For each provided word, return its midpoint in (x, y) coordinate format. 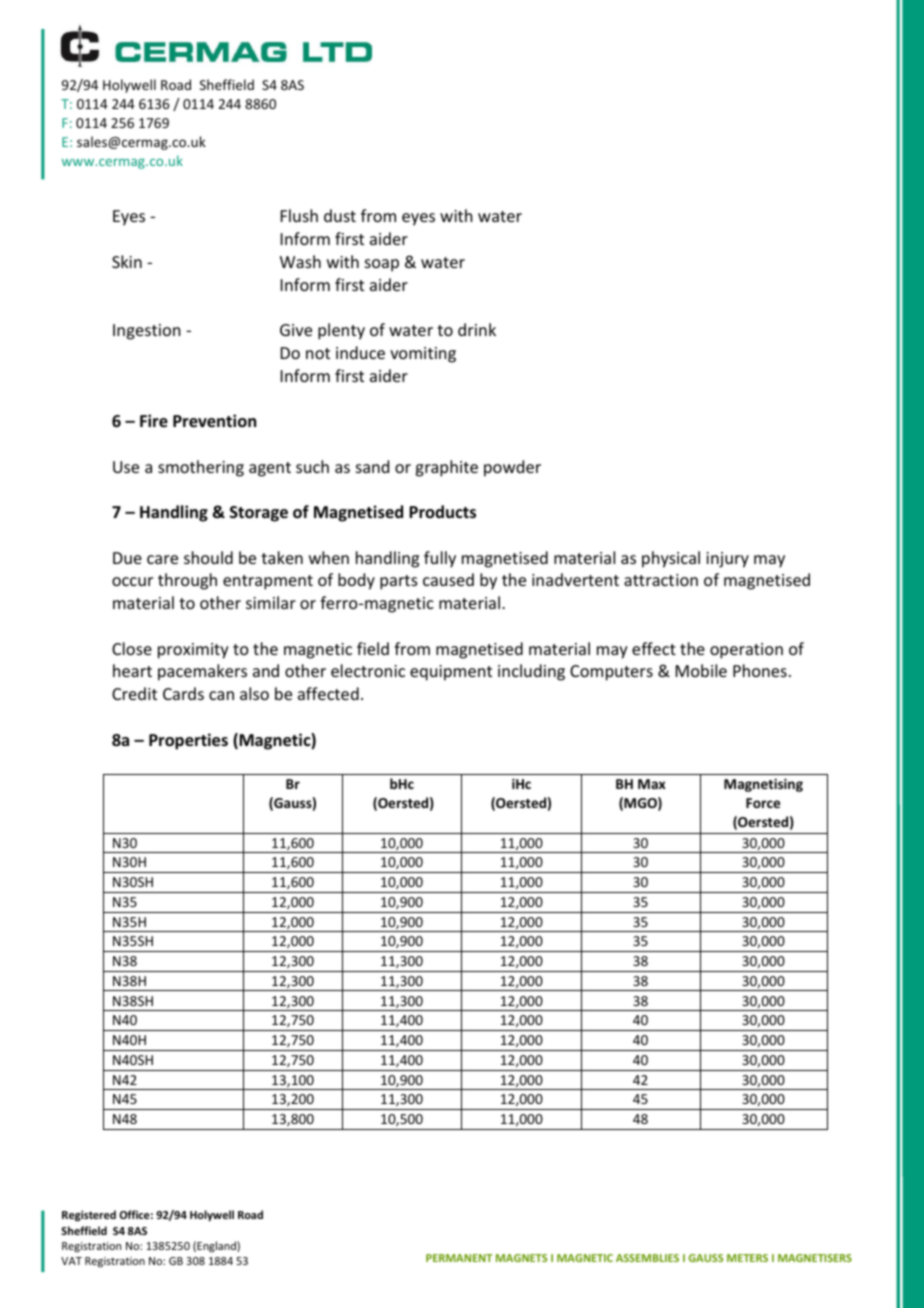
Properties (188, 741)
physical (671, 559)
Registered (89, 1216)
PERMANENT (459, 1258)
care (162, 559)
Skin (127, 261)
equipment (451, 673)
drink (477, 329)
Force (763, 803)
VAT (71, 1261)
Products (442, 512)
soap (382, 265)
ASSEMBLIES (647, 1258)
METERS (747, 1258)
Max (652, 784)
